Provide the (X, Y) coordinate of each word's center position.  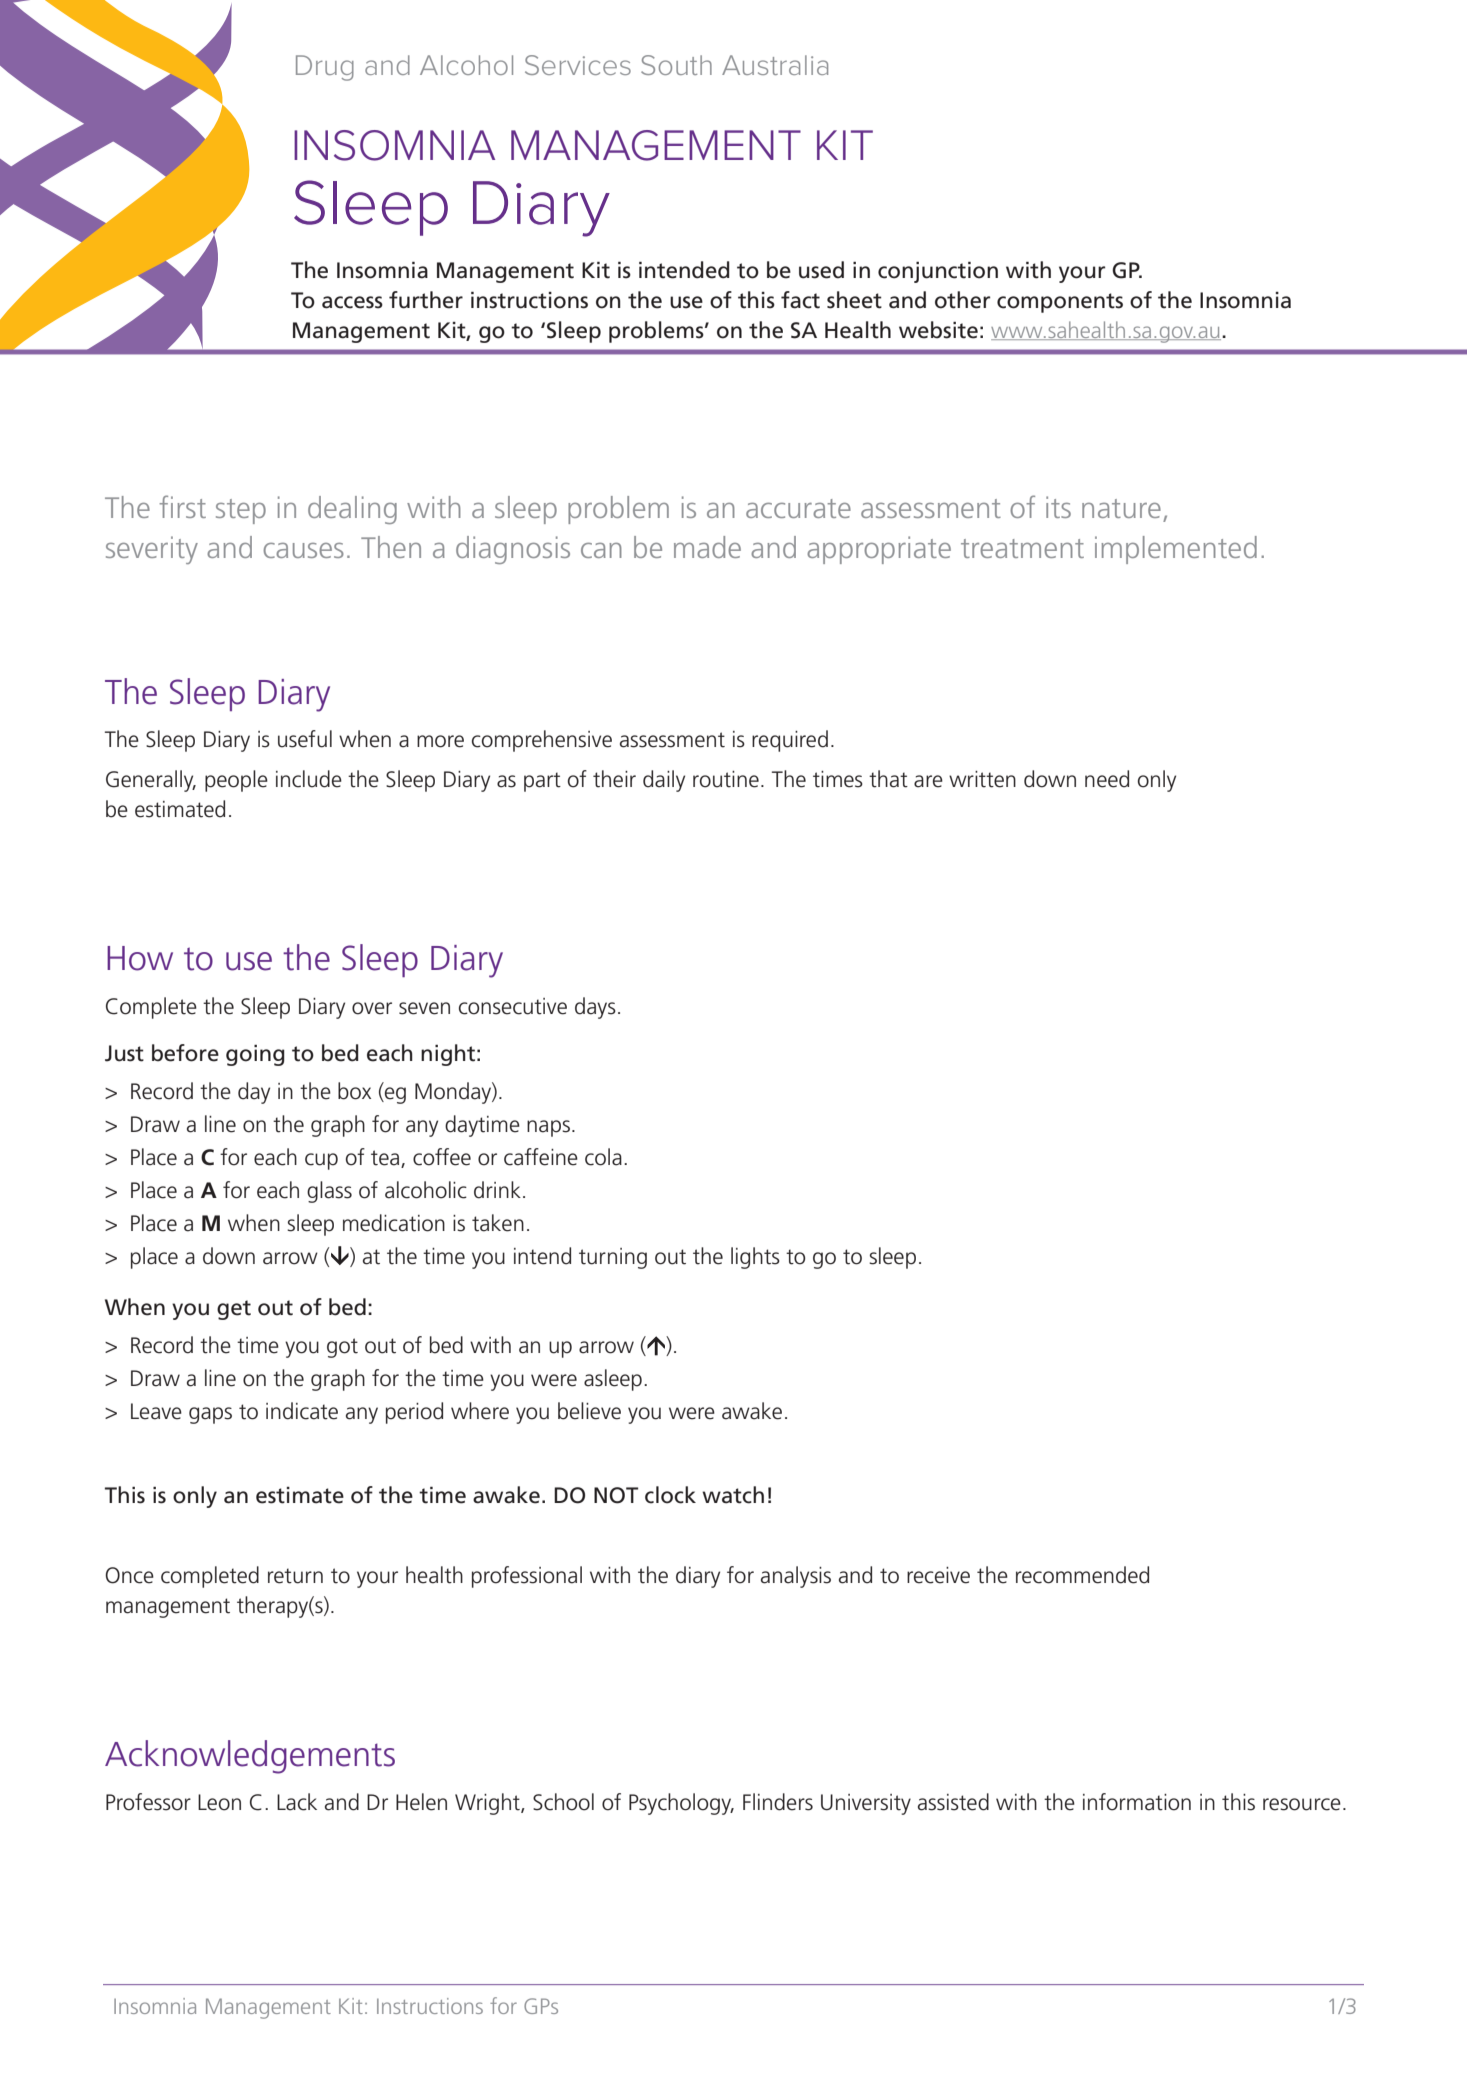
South (676, 65)
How (140, 958)
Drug (325, 68)
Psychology (681, 1804)
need (1107, 779)
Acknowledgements (250, 1757)
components (1060, 303)
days (595, 1008)
